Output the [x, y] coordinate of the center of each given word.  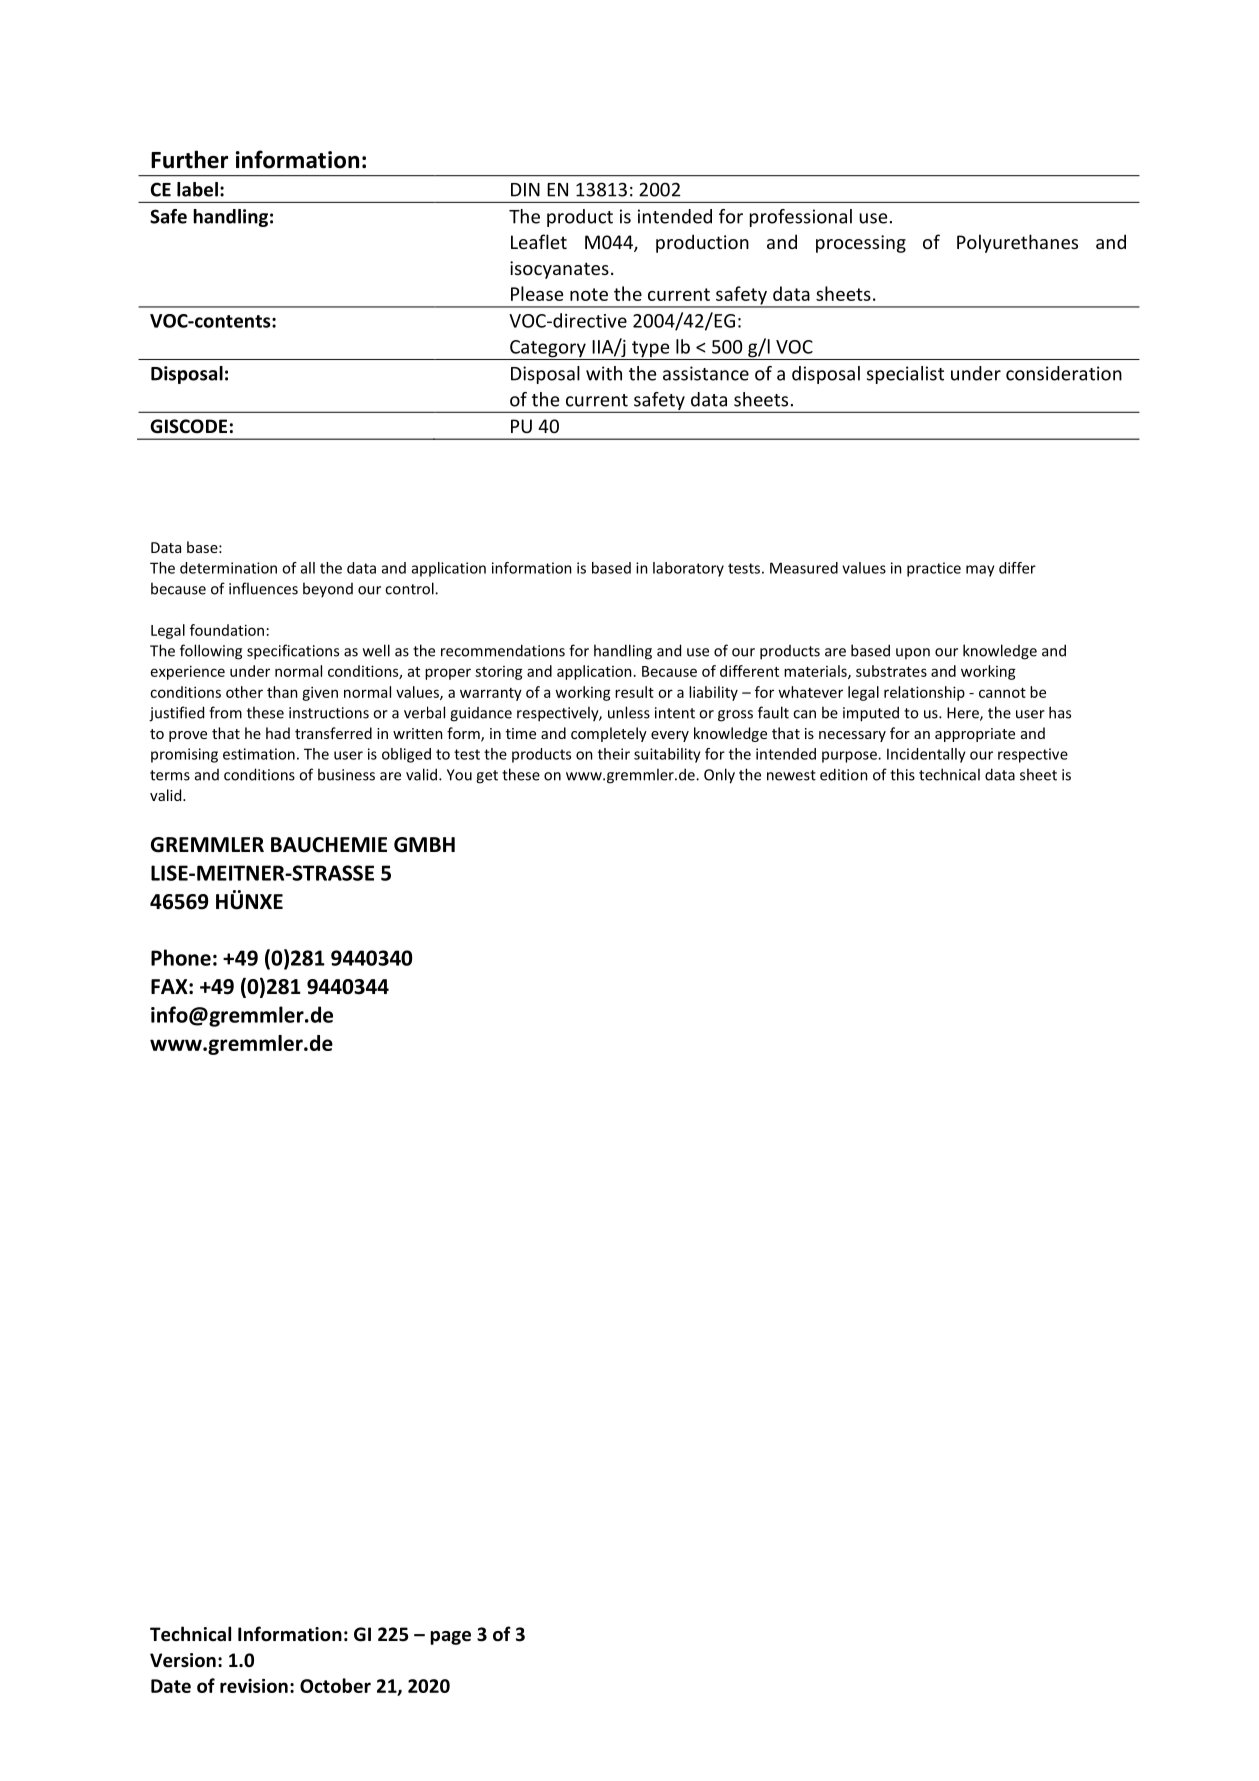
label [197, 189]
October [335, 1685]
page [450, 1638]
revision [254, 1686]
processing [861, 244]
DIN [525, 190]
